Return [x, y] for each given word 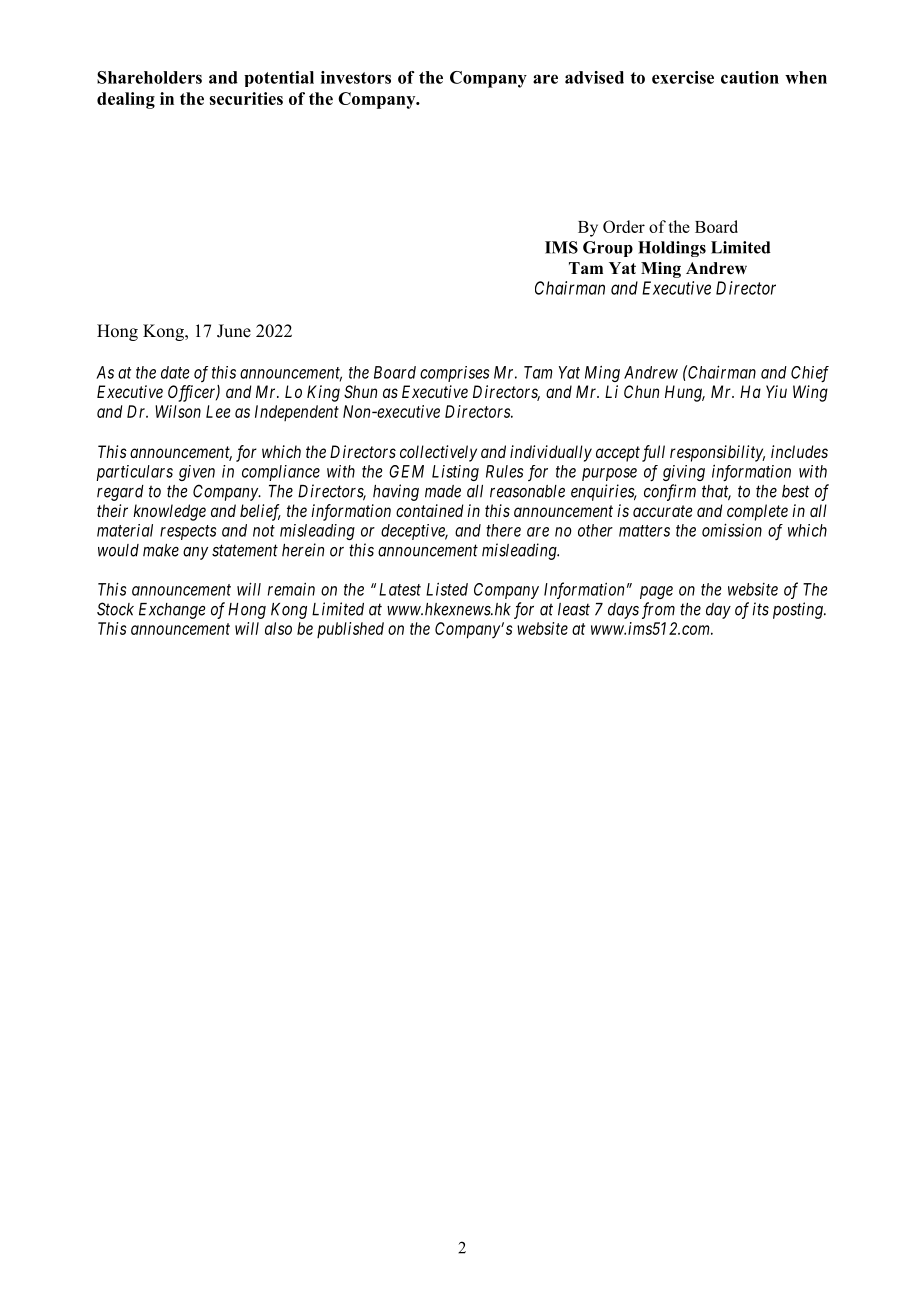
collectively [438, 453]
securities [246, 98]
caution [750, 77]
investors [356, 77]
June [234, 331]
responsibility [717, 453]
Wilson [178, 411]
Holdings [672, 249]
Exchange [172, 611]
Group [608, 249]
